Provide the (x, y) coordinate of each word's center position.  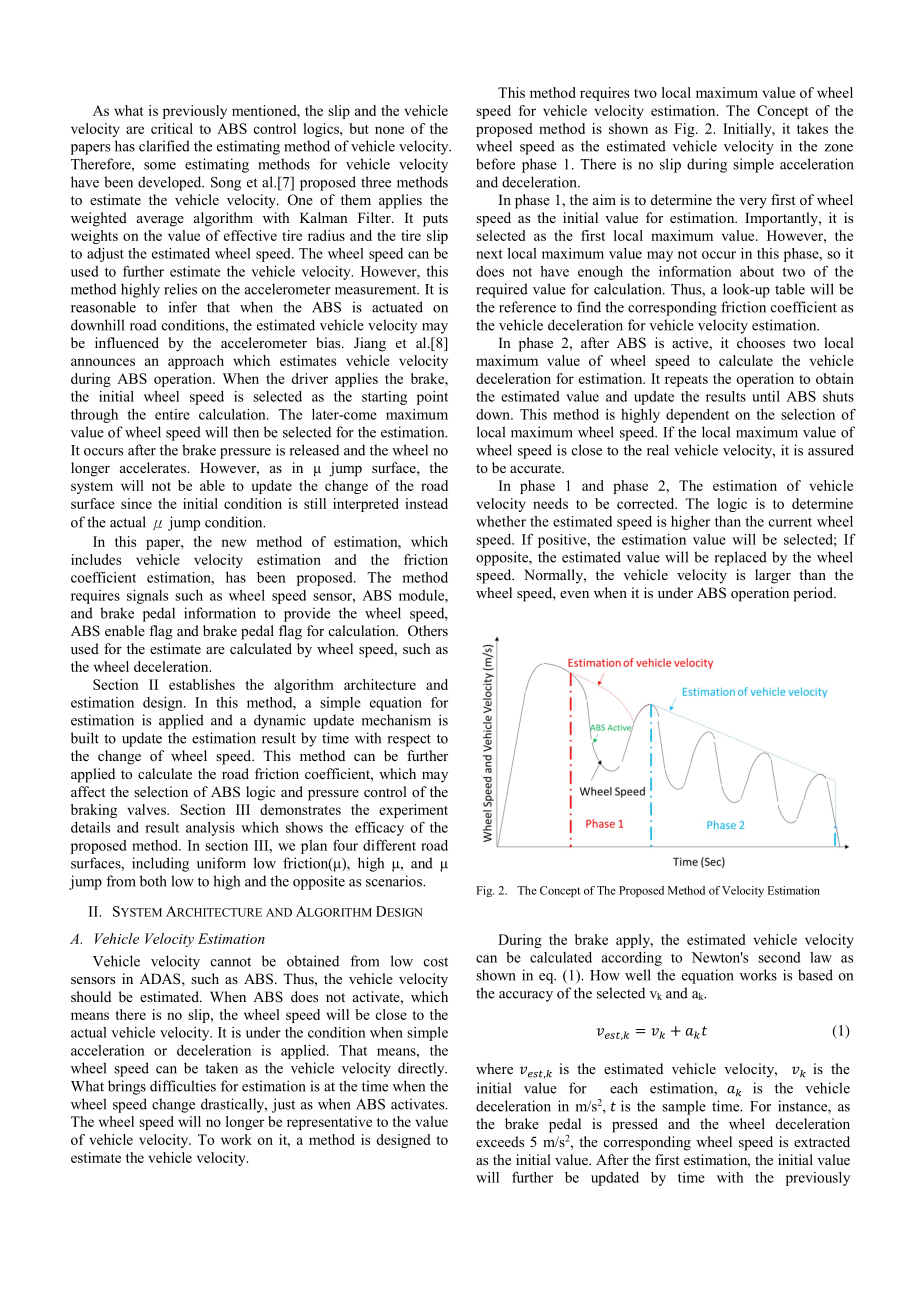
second (779, 957)
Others (428, 630)
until (766, 396)
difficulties (183, 1086)
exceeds (500, 1141)
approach (196, 362)
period (814, 594)
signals (147, 597)
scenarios (395, 881)
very (753, 203)
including (160, 864)
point (432, 398)
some (160, 166)
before (495, 164)
